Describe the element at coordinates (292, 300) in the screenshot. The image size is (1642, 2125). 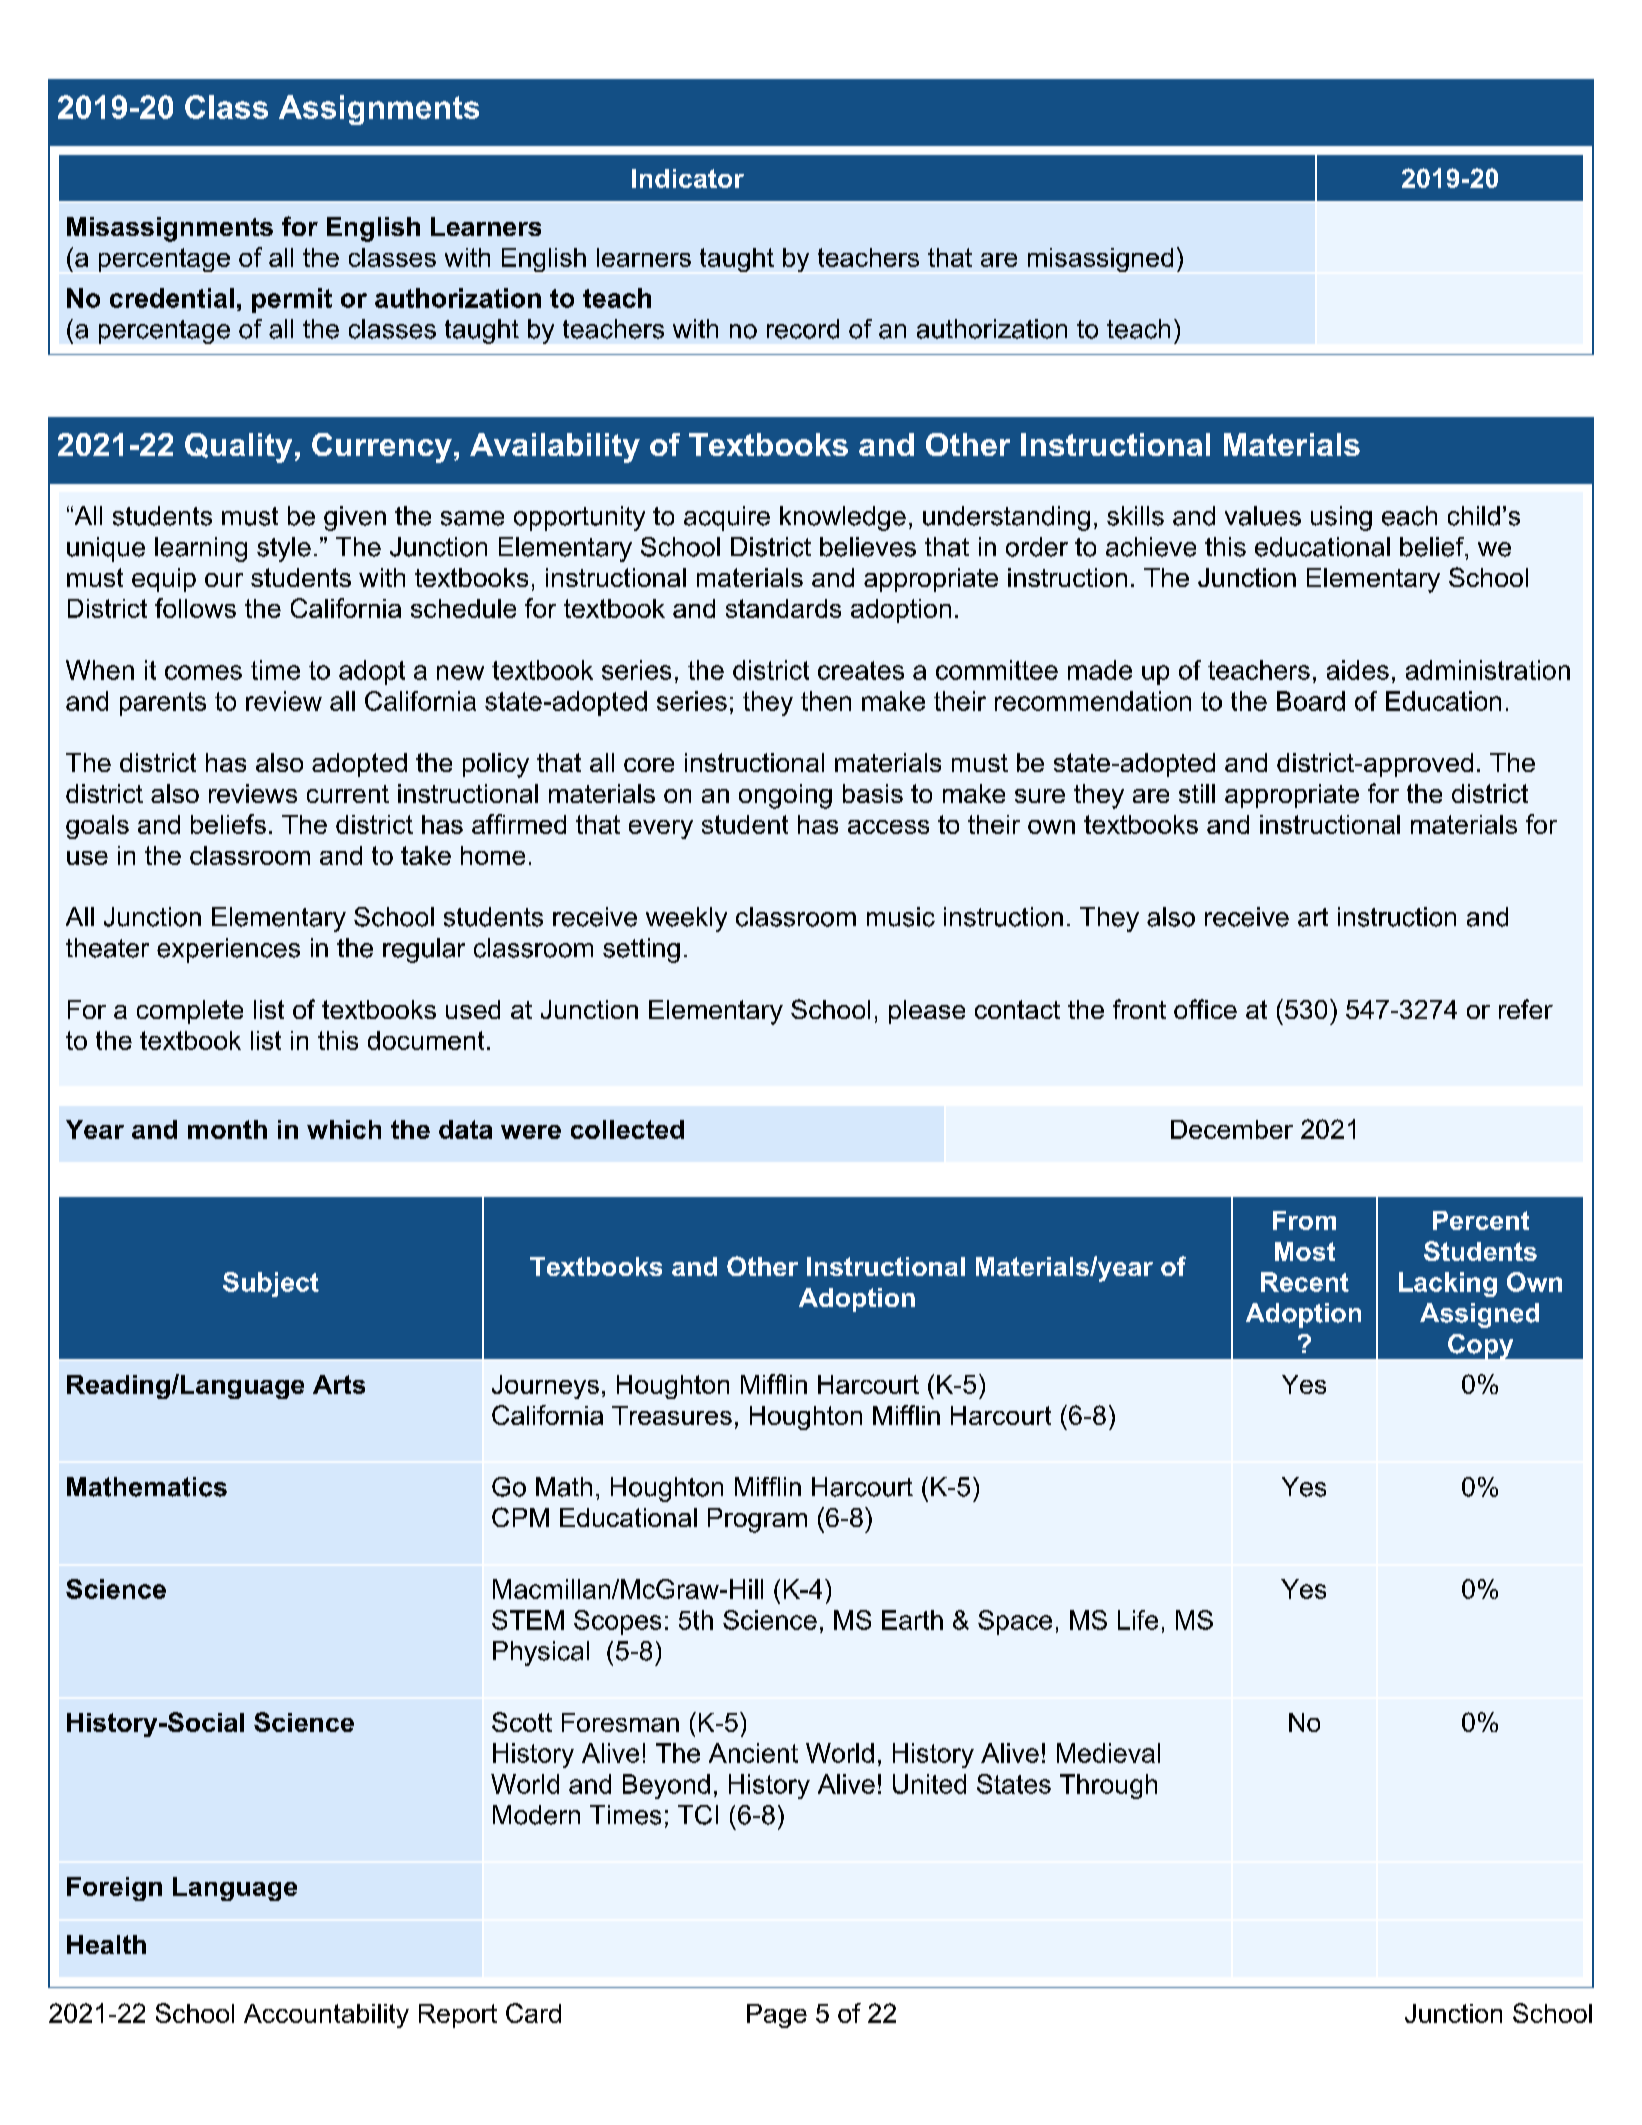
I see `permit` at that location.
